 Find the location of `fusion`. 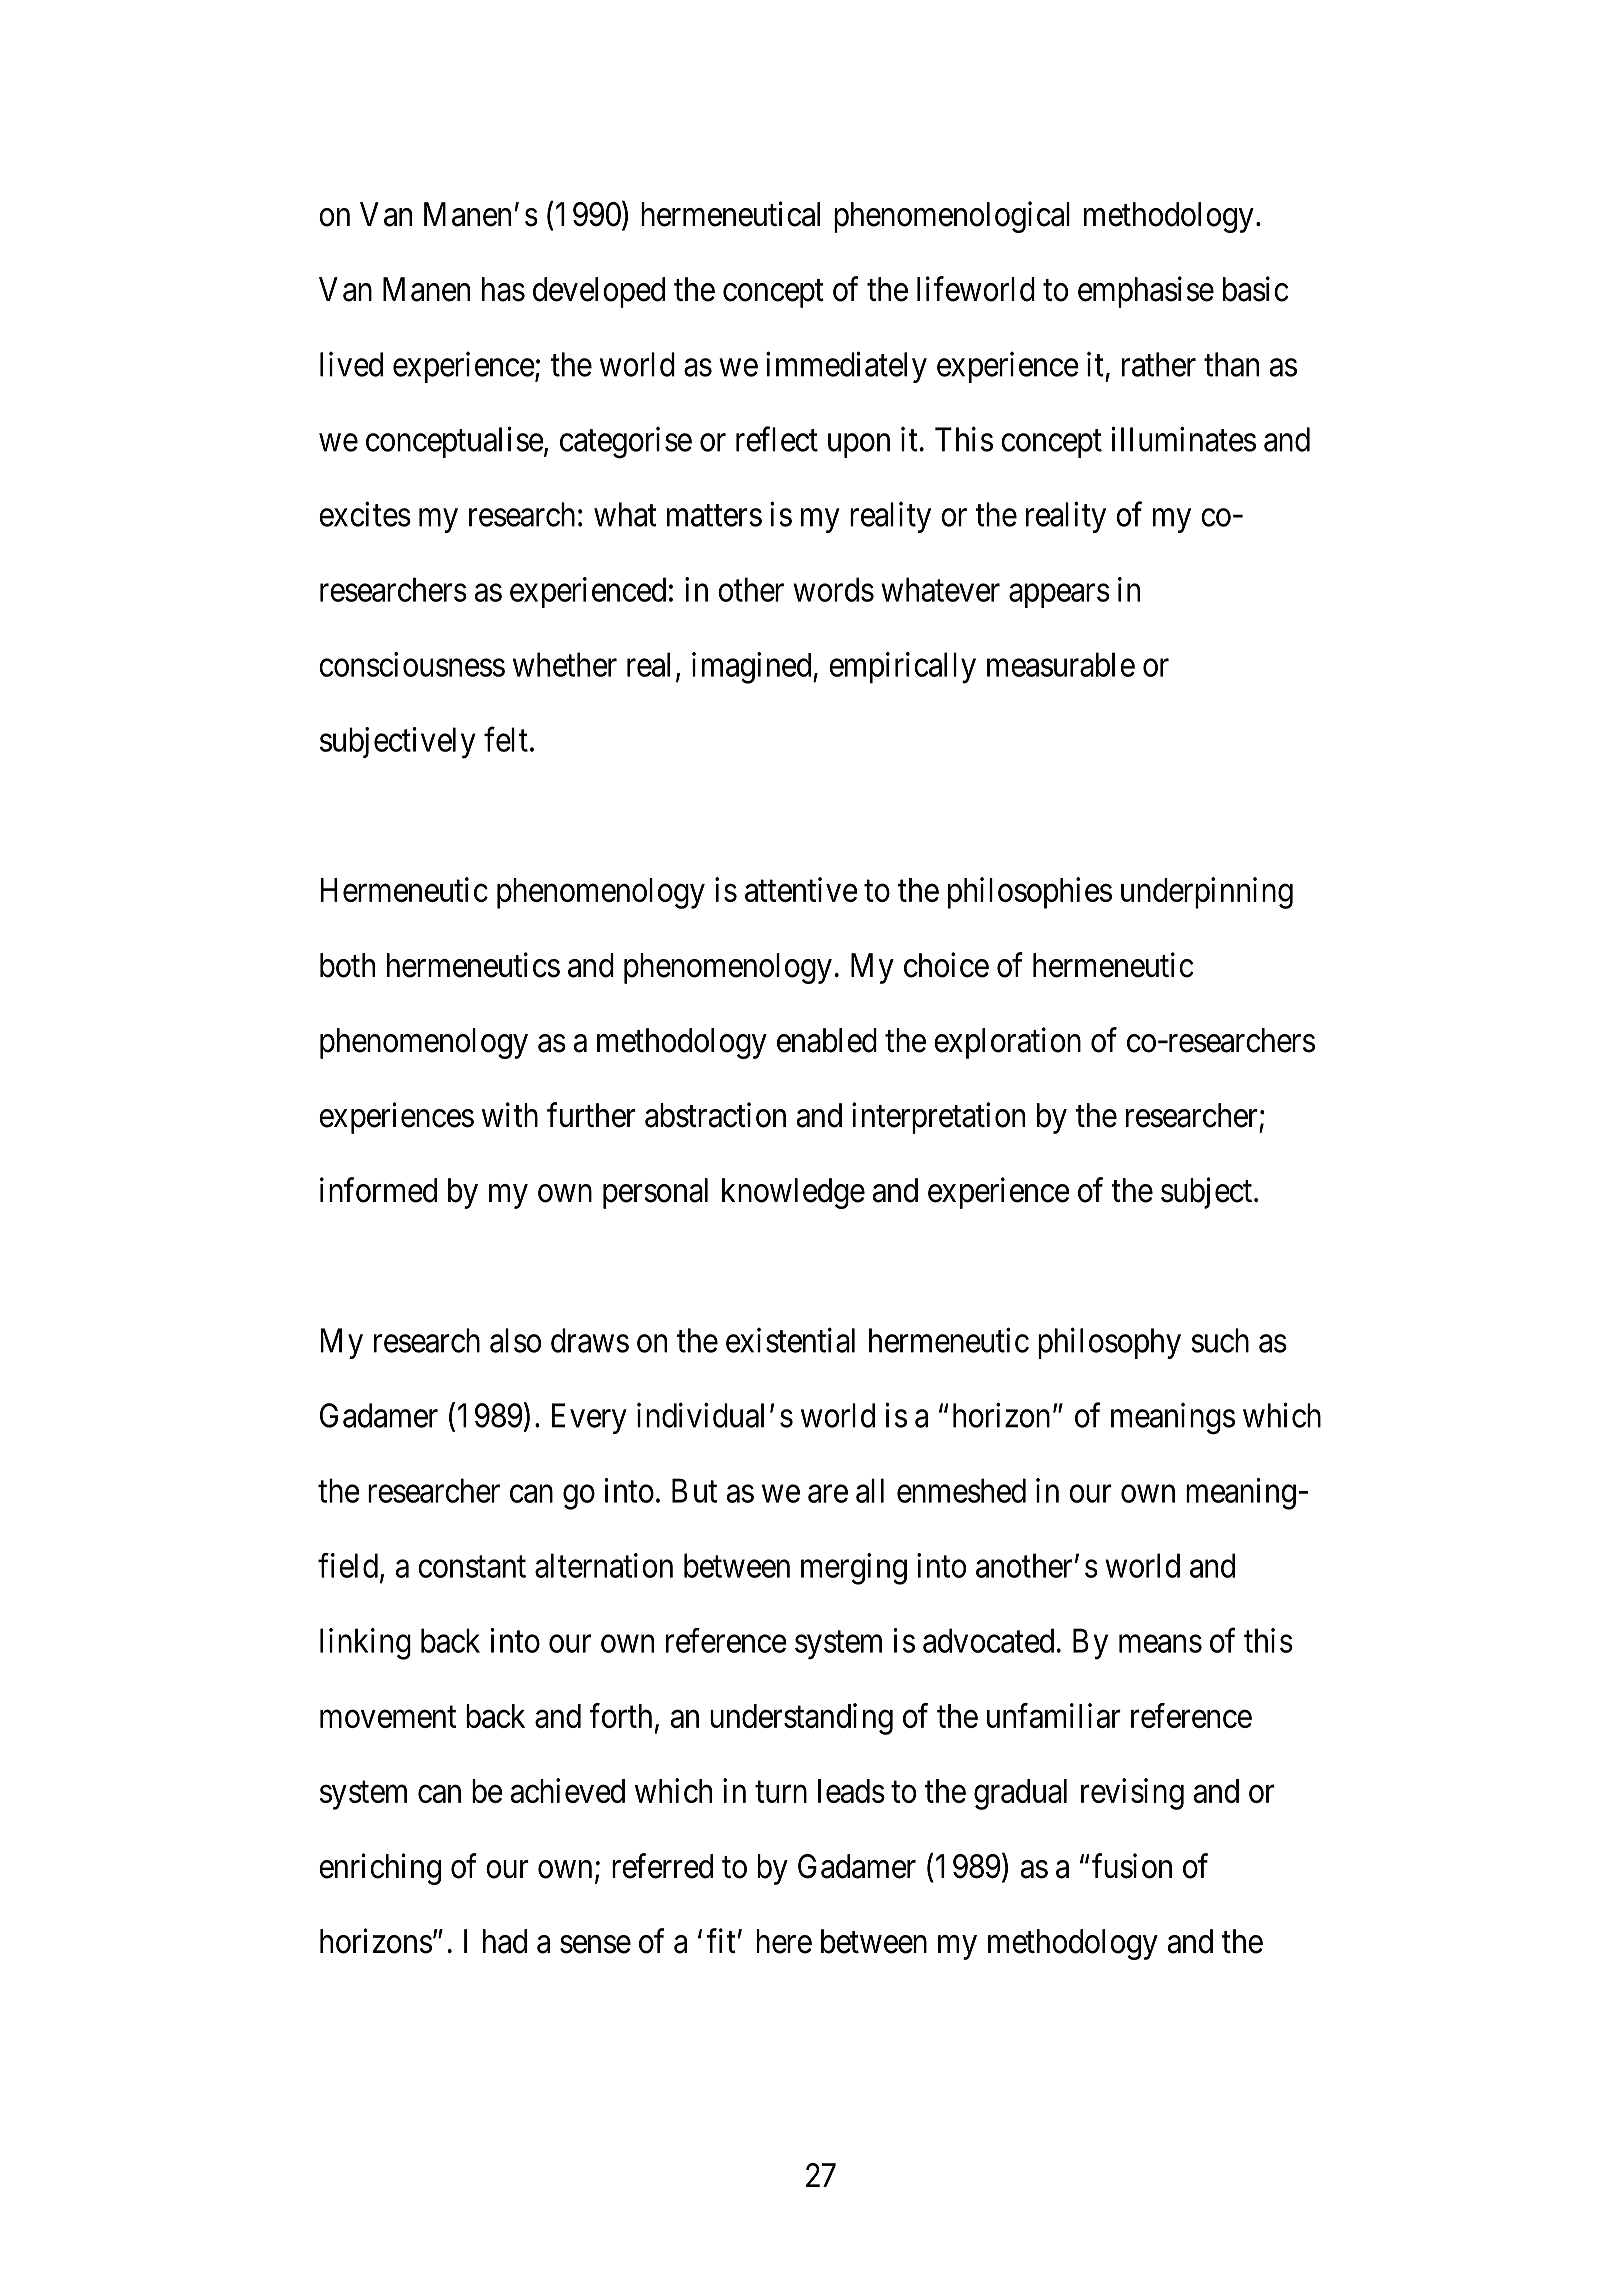

fusion is located at coordinates (1132, 1866).
